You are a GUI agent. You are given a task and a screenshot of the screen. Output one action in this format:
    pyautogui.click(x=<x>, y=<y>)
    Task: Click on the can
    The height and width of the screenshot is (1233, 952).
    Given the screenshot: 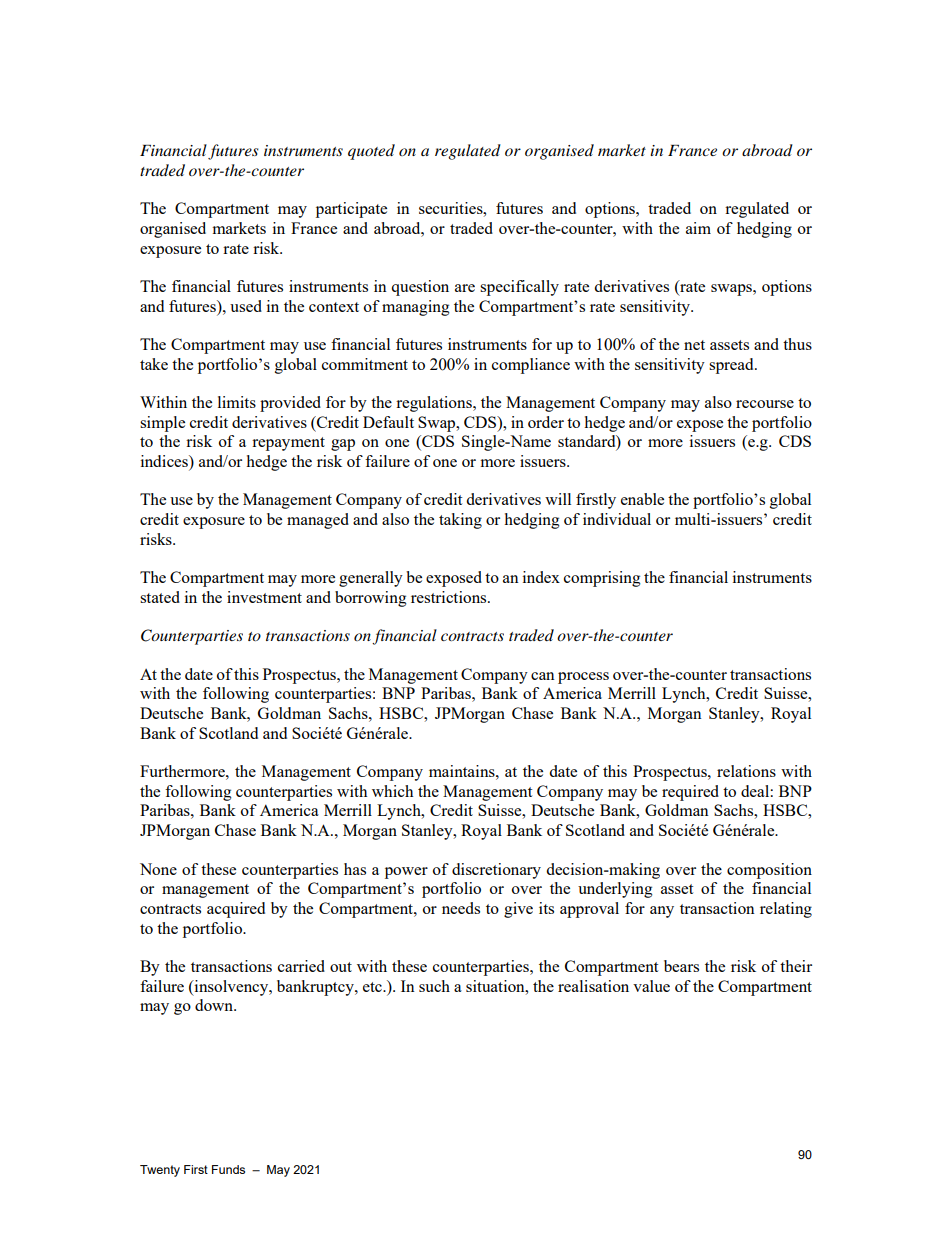 What is the action you would take?
    pyautogui.click(x=543, y=676)
